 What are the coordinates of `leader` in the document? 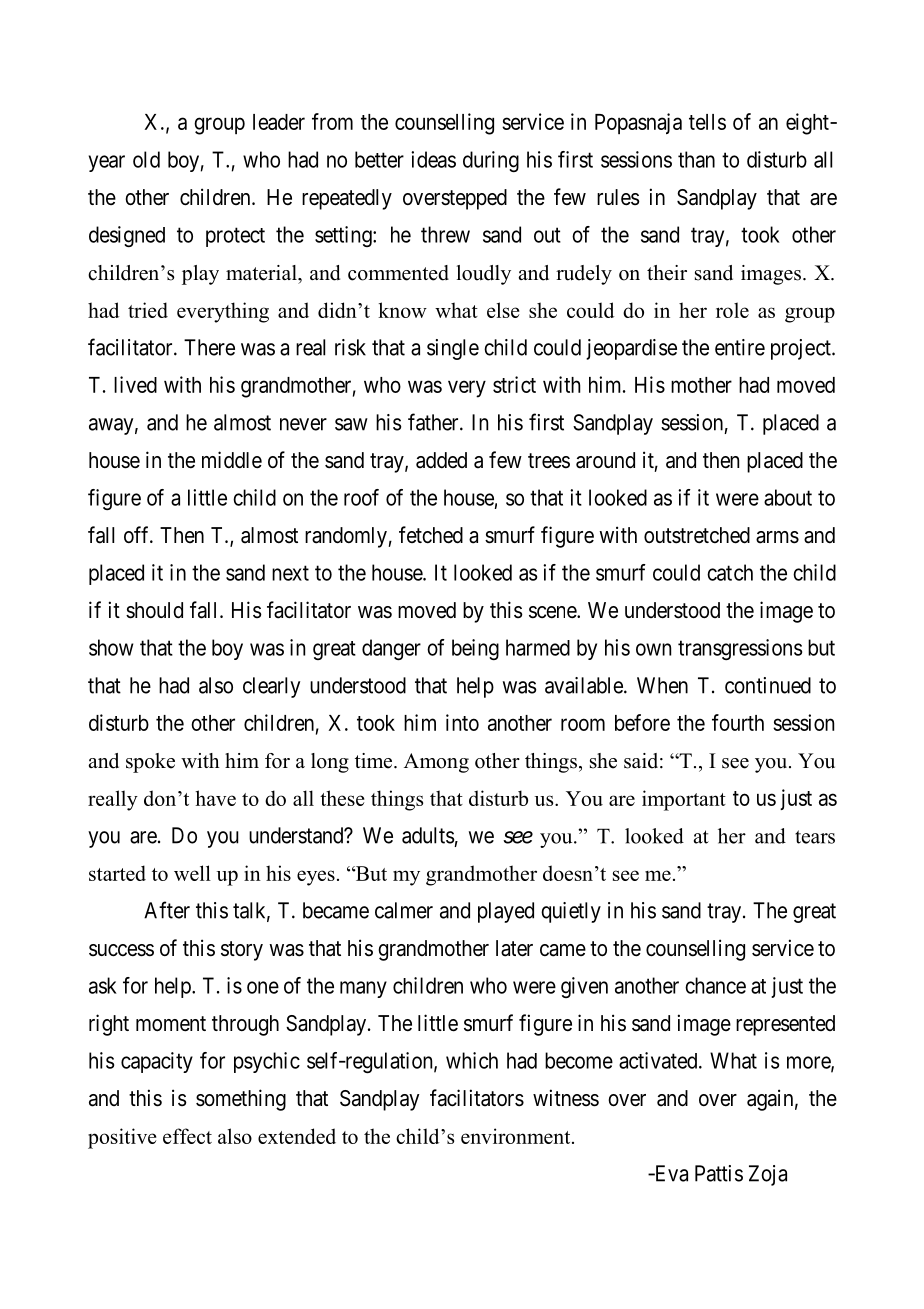 It's located at (279, 122).
